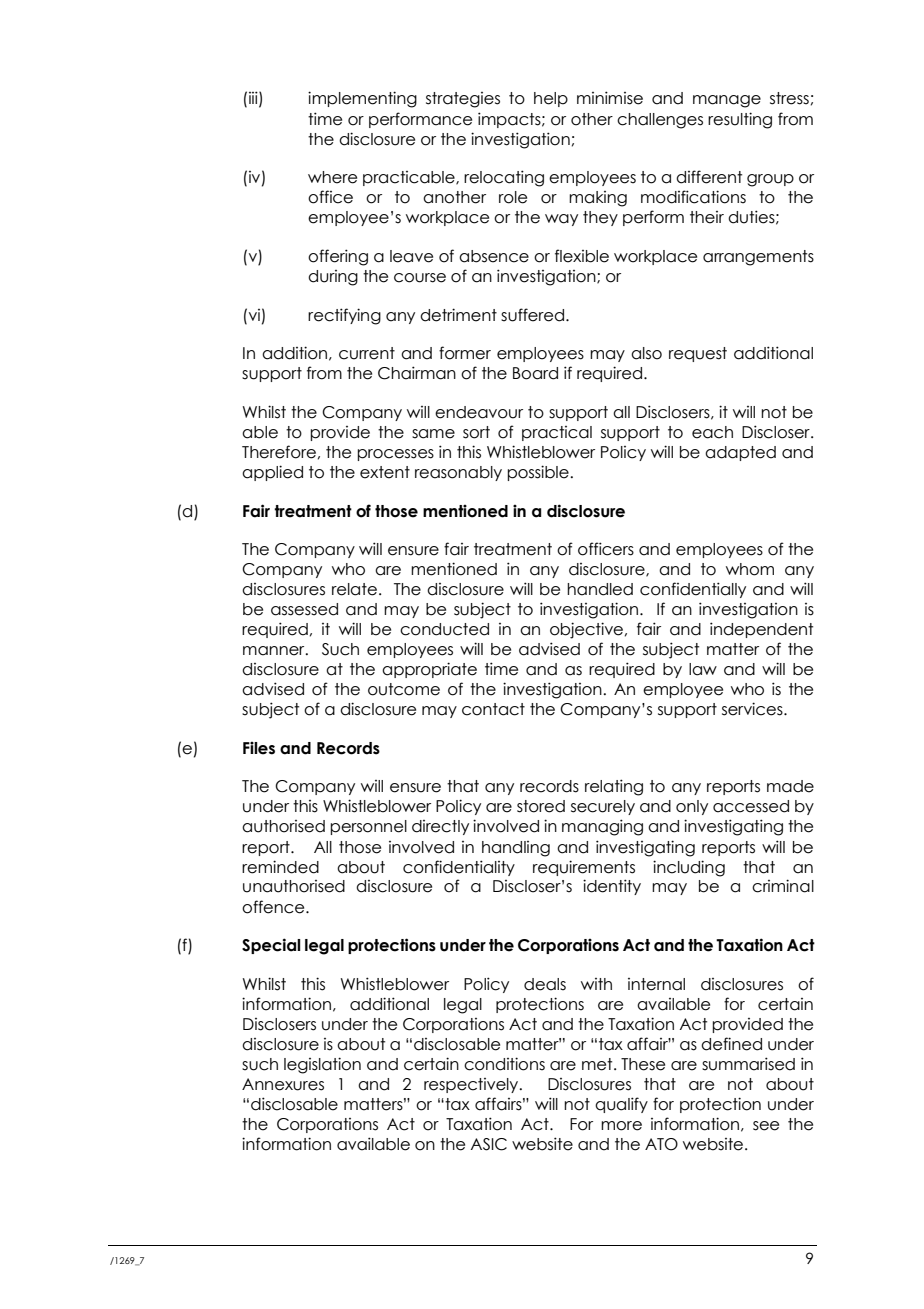 The height and width of the screenshot is (1309, 924). Describe the element at coordinates (280, 867) in the screenshot. I see `reminded` at that location.
